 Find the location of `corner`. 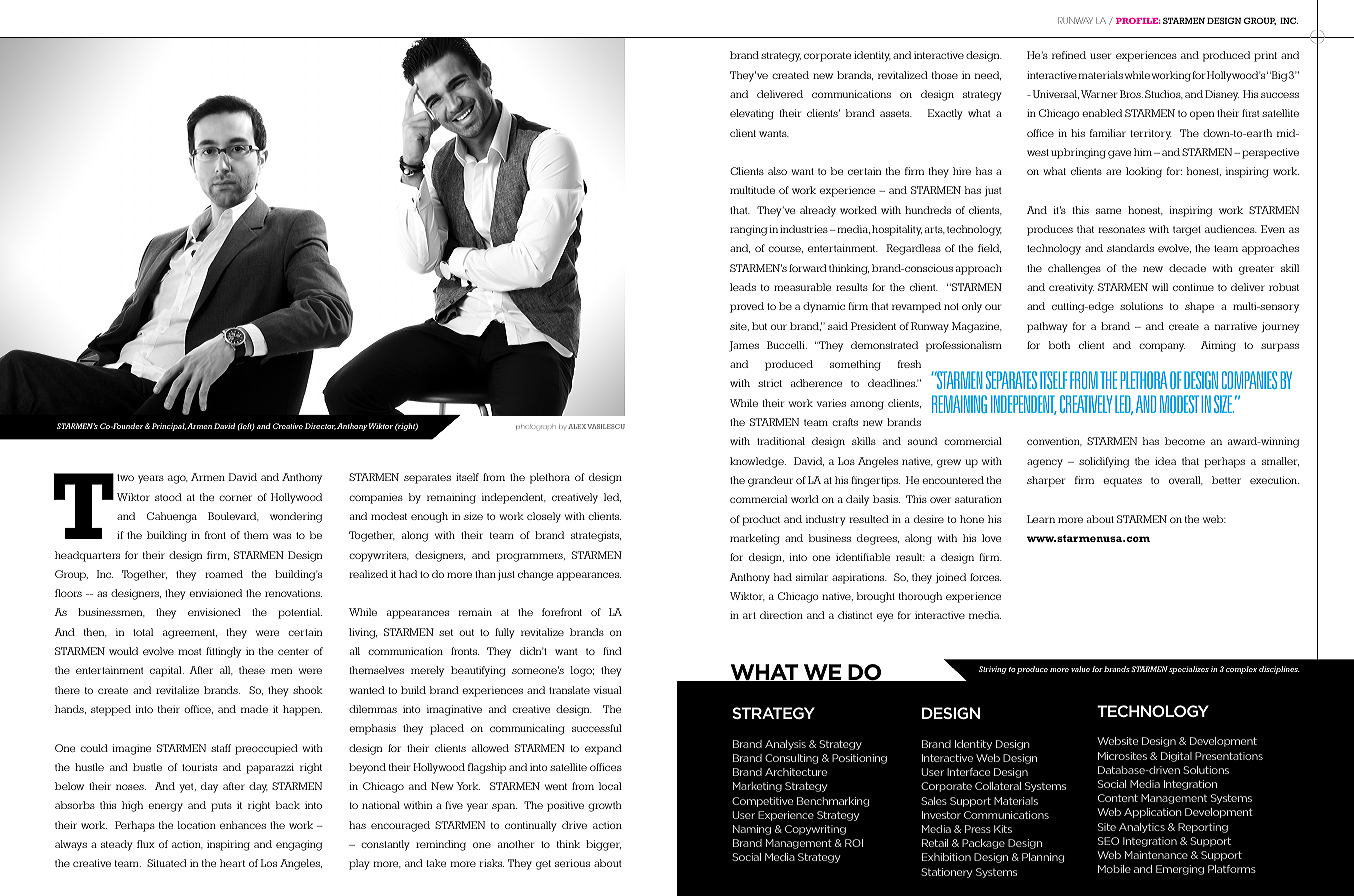

corner is located at coordinates (235, 498).
